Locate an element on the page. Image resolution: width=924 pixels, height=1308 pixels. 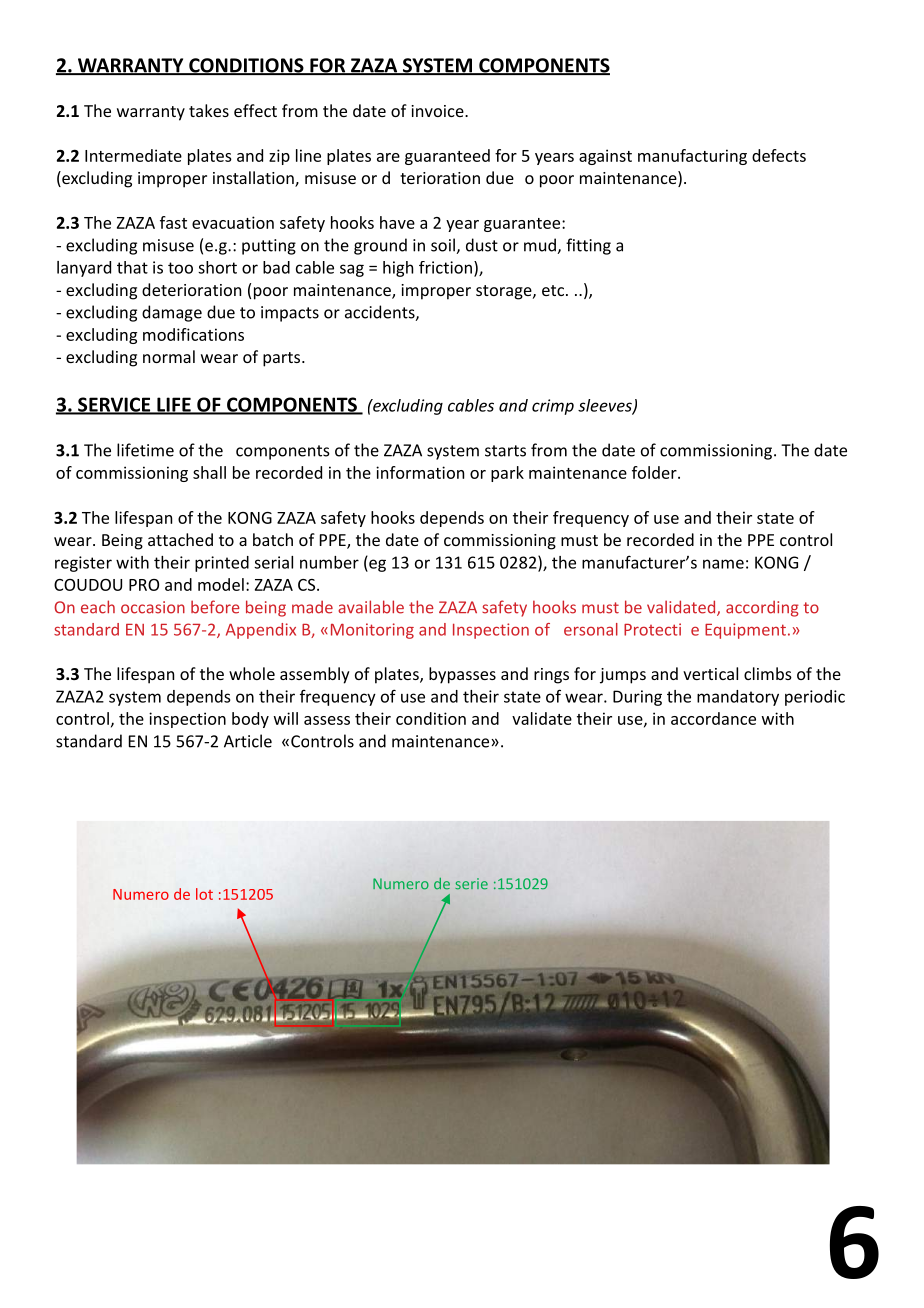
invoice is located at coordinates (438, 111).
